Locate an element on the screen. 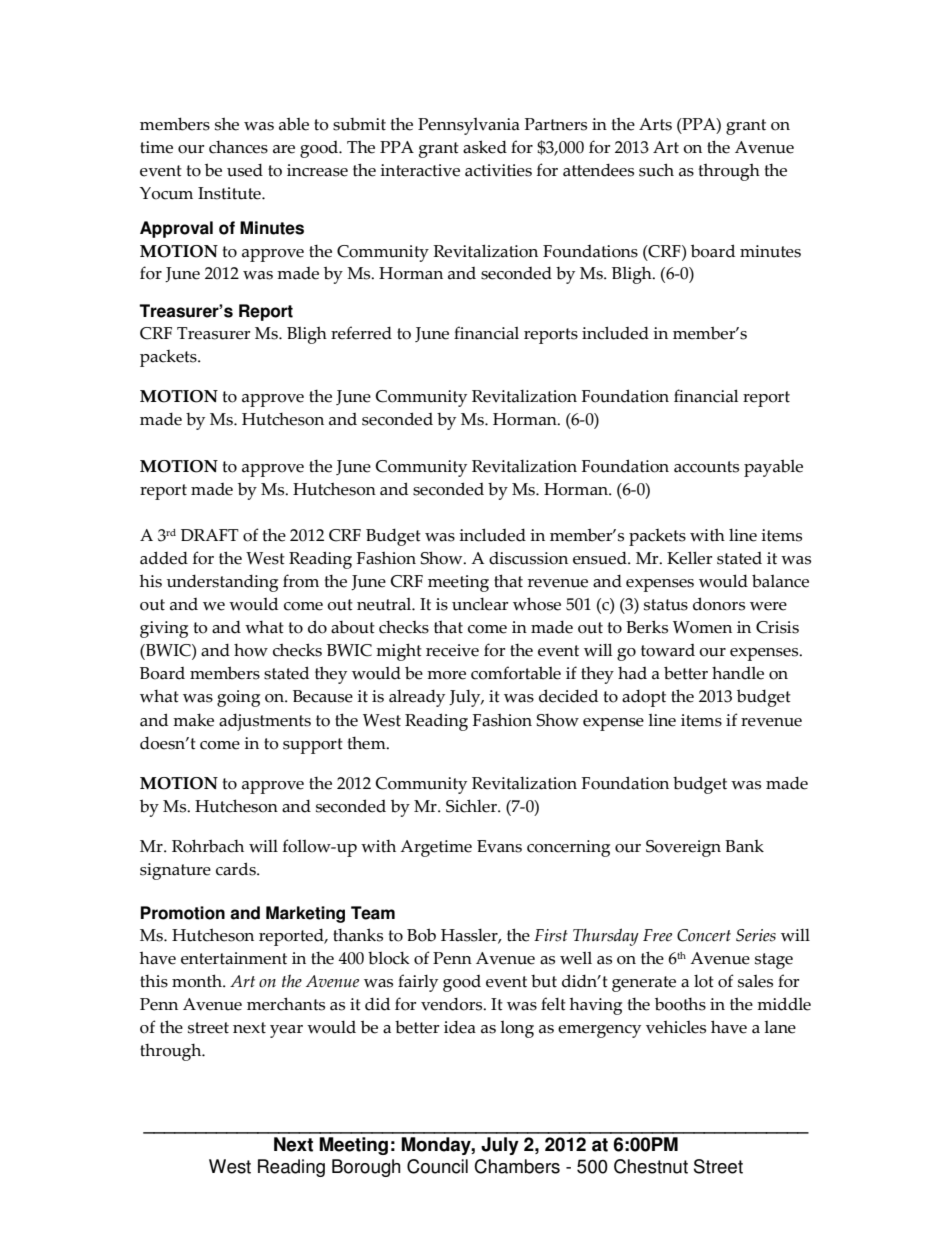  Evans is located at coordinates (499, 846).
